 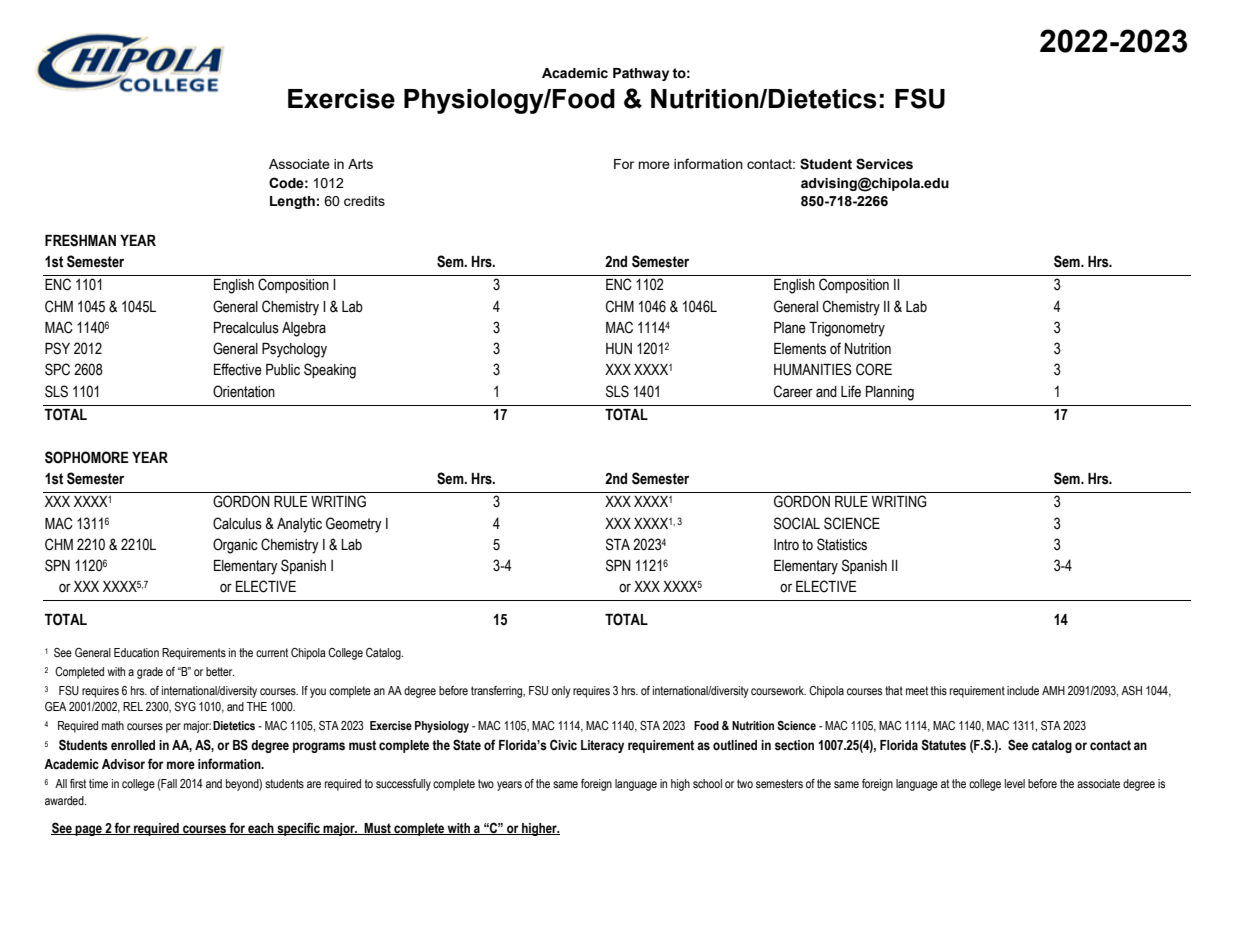 What do you see at coordinates (261, 829) in the document?
I see `each` at bounding box center [261, 829].
